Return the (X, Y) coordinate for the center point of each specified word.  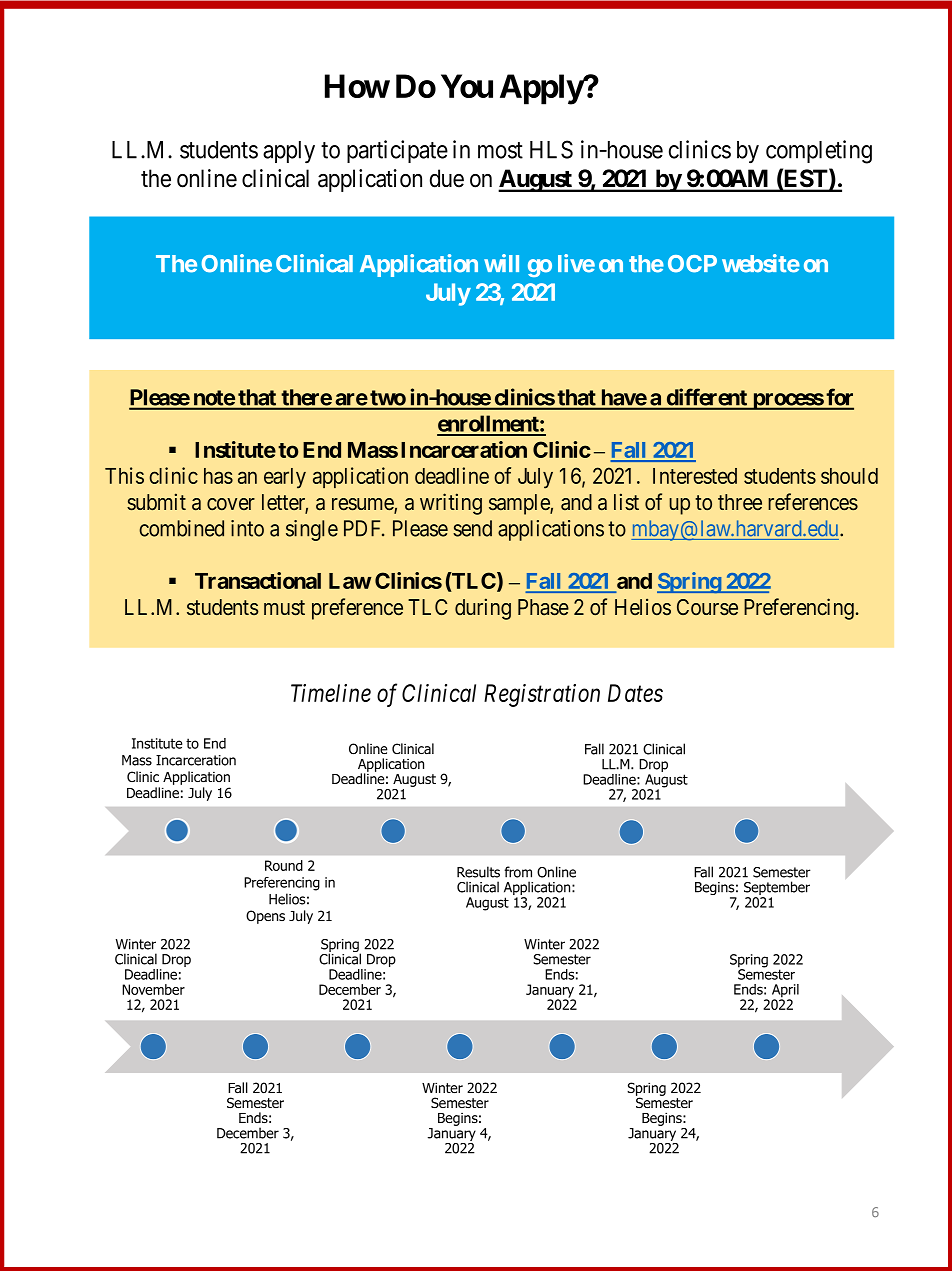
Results (478, 872)
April (785, 992)
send (472, 528)
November (153, 989)
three (740, 502)
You (467, 86)
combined (181, 528)
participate (397, 151)
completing (819, 152)
